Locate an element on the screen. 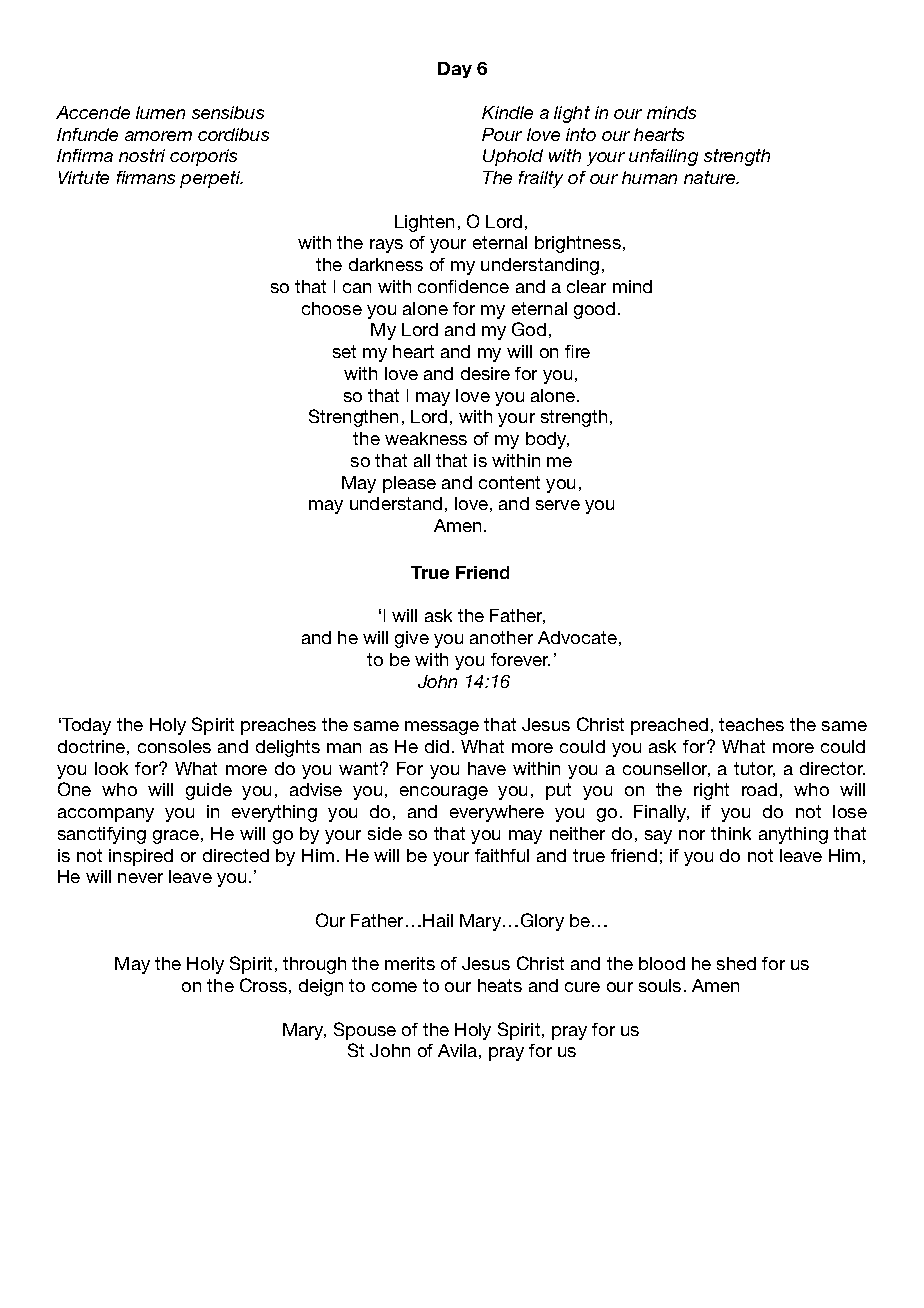  desire is located at coordinates (485, 373).
